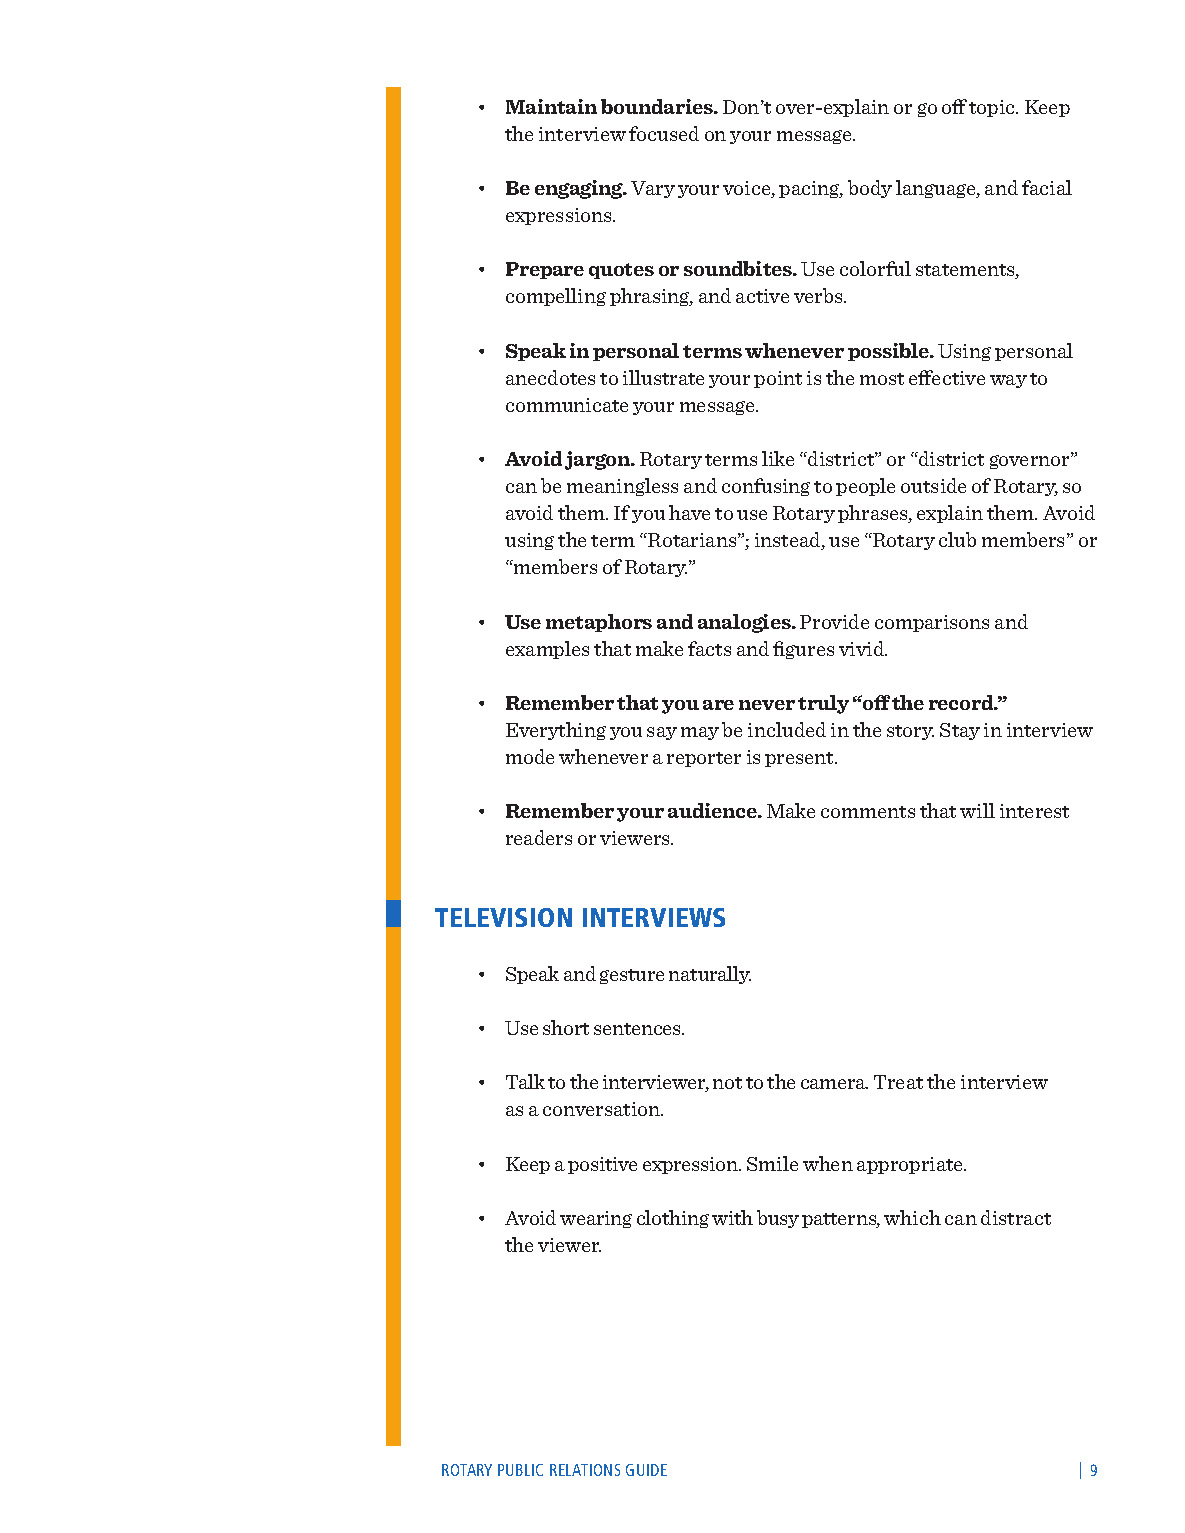 This document has width=1185, height=1533. Describe the element at coordinates (772, 1163) in the document. I see `Smile` at that location.
